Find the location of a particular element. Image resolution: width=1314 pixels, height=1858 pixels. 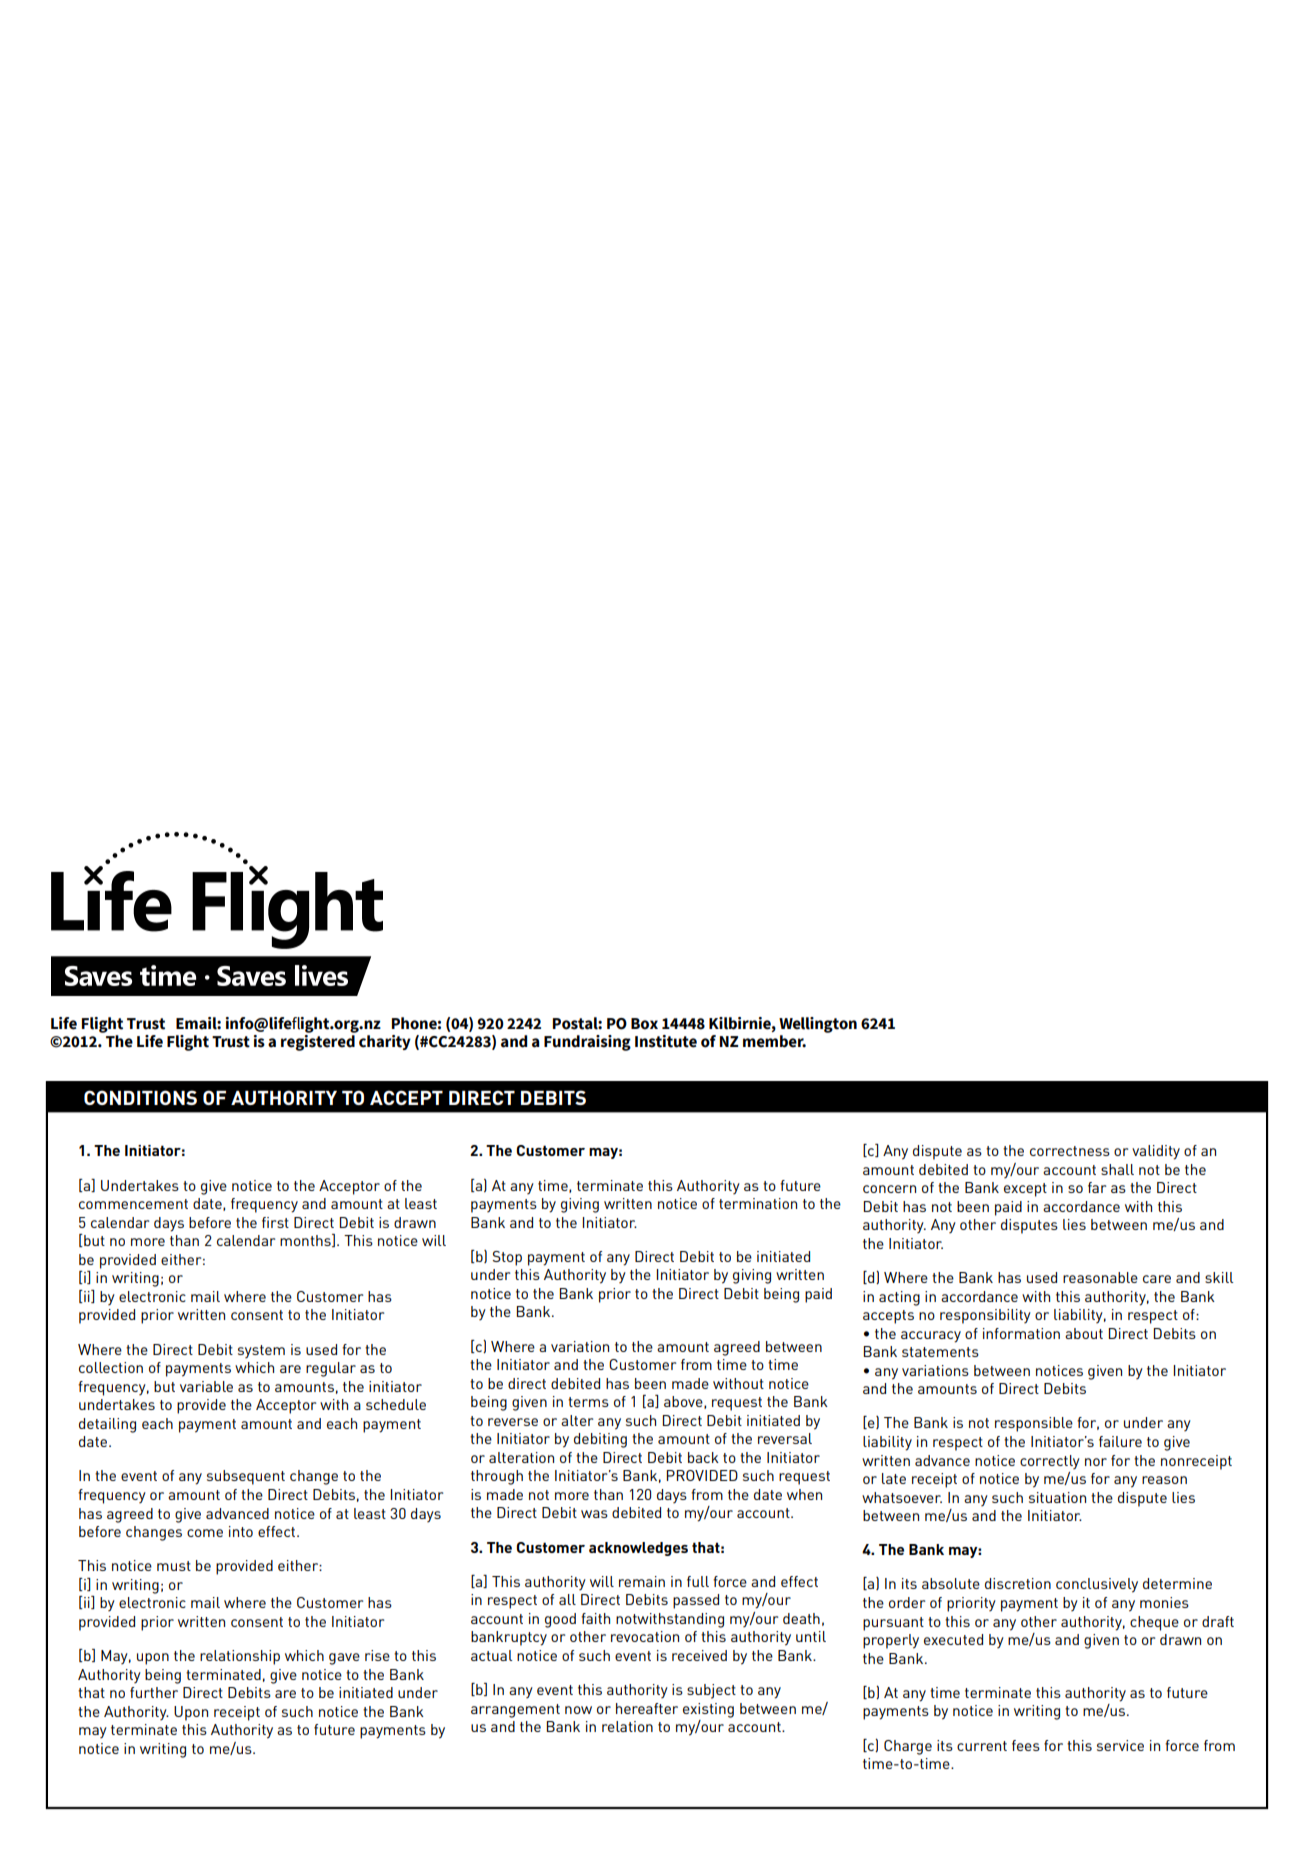

Wellington is located at coordinates (818, 1025).
